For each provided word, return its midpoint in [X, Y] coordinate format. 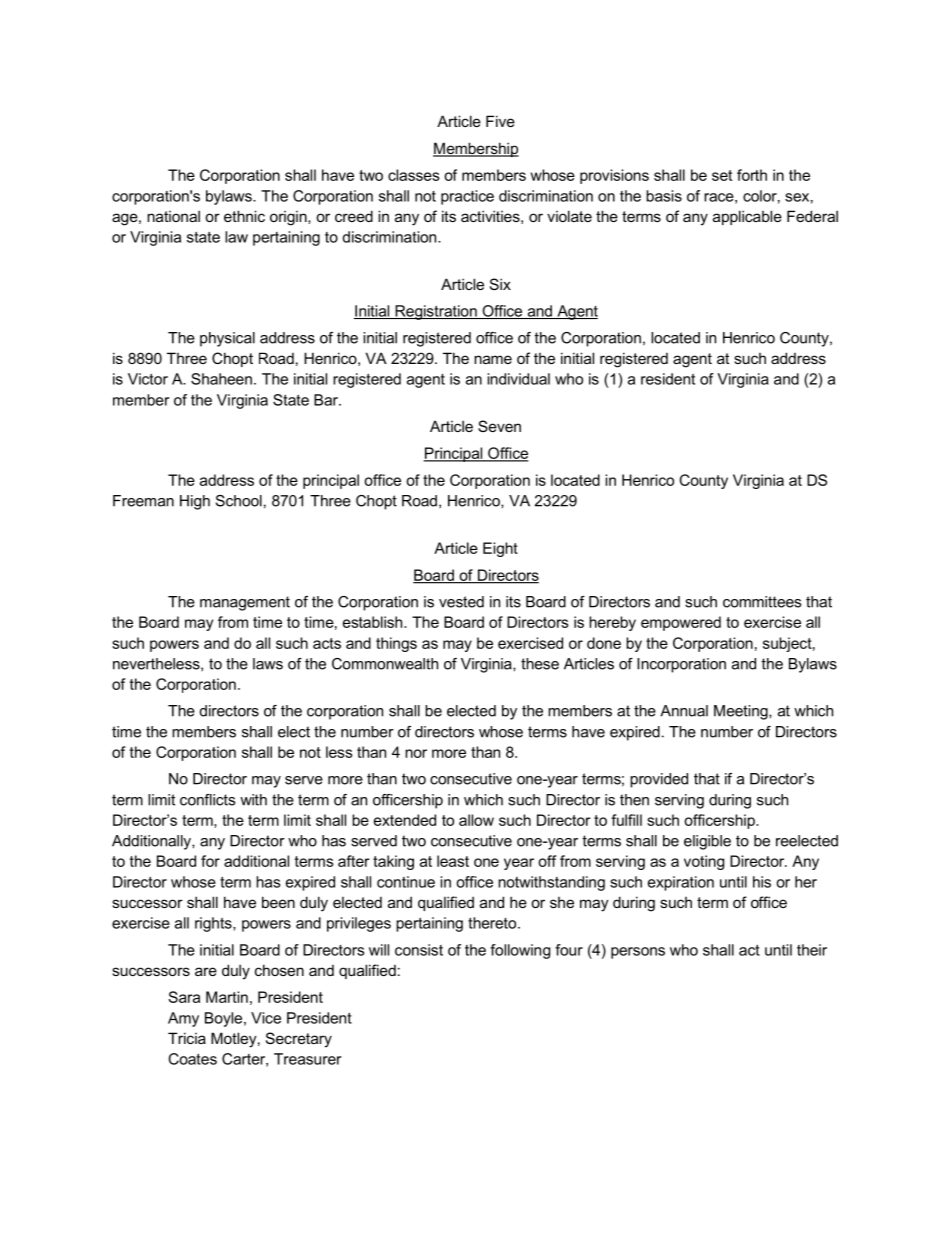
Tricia [187, 1038]
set [722, 175]
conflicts [207, 800]
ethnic [244, 216]
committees [762, 602]
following [520, 951]
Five [500, 121]
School [239, 501]
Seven [499, 426]
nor [416, 753]
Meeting [742, 712]
